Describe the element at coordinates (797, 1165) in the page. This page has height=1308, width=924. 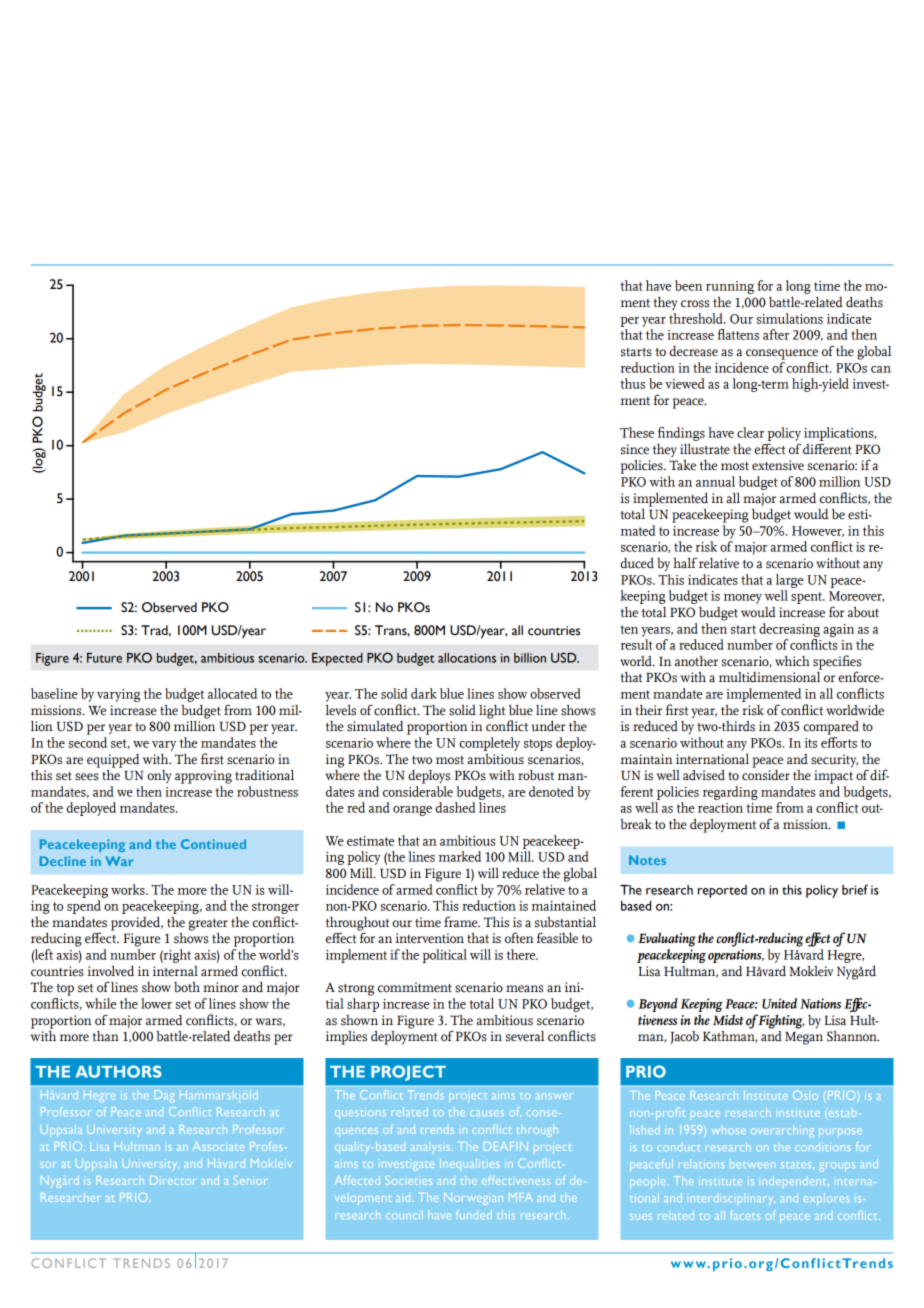
I see `states` at that location.
